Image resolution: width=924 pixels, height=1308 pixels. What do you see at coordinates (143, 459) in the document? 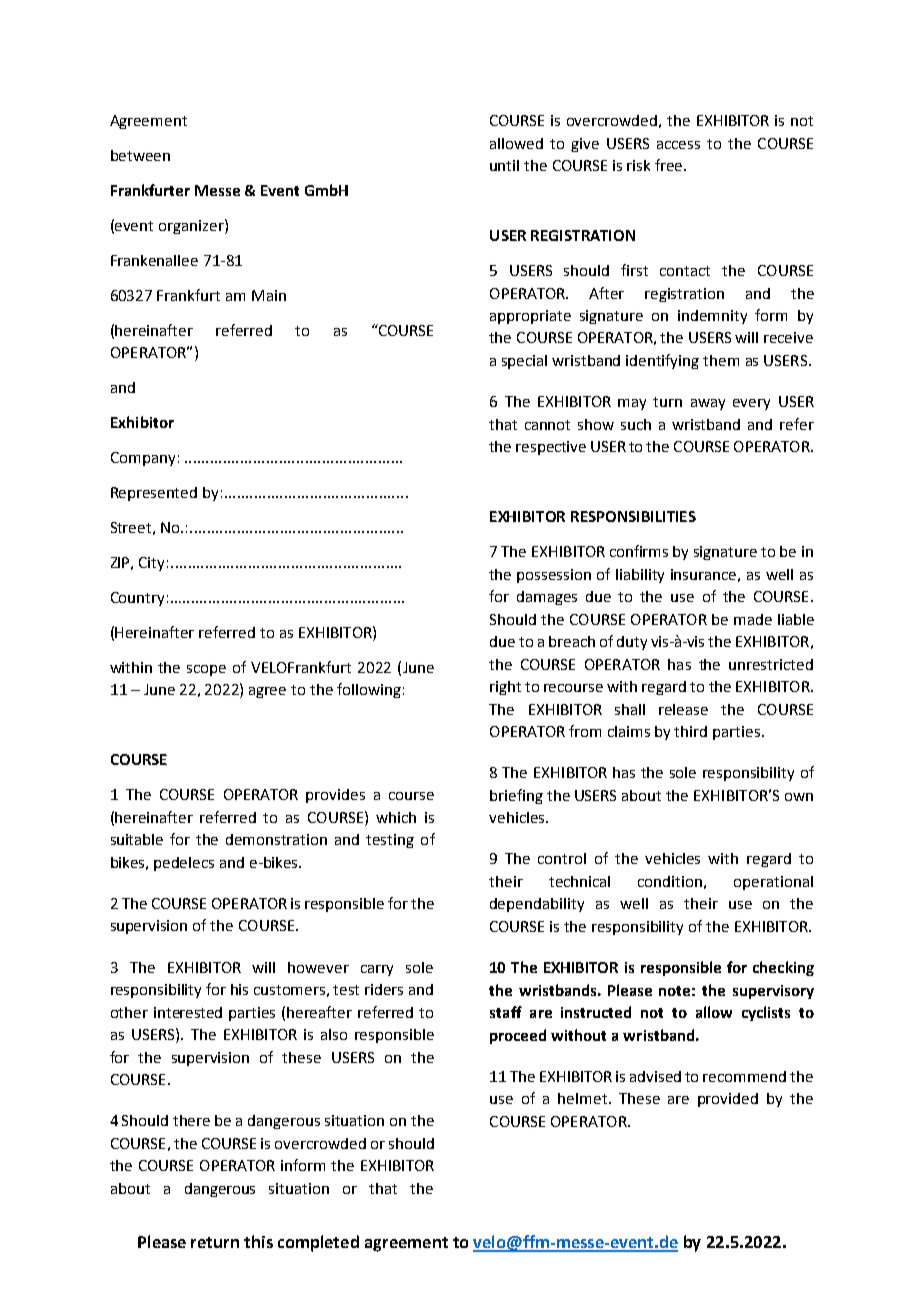
I see `Company` at bounding box center [143, 459].
